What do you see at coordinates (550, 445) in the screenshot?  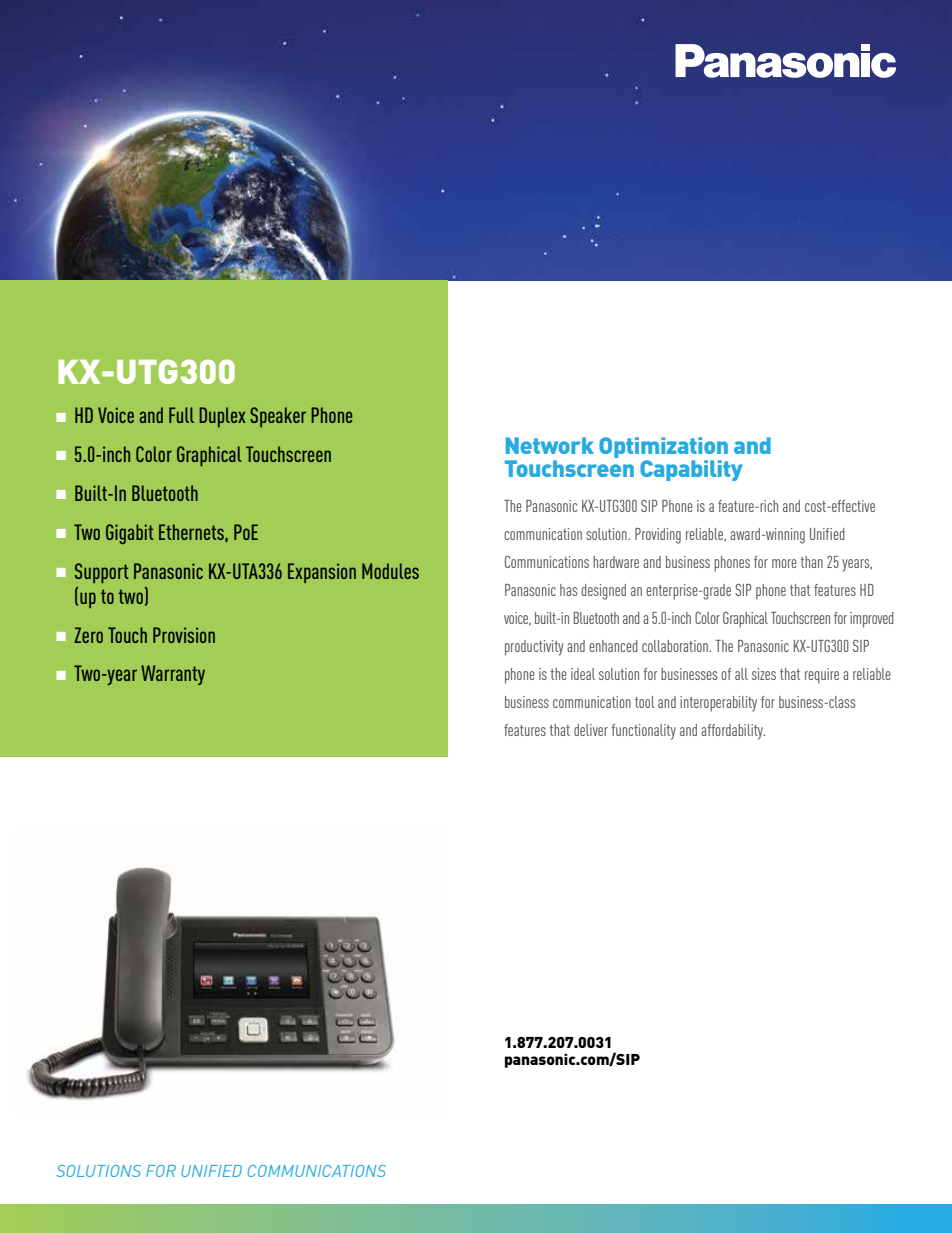 I see `Network` at bounding box center [550, 445].
